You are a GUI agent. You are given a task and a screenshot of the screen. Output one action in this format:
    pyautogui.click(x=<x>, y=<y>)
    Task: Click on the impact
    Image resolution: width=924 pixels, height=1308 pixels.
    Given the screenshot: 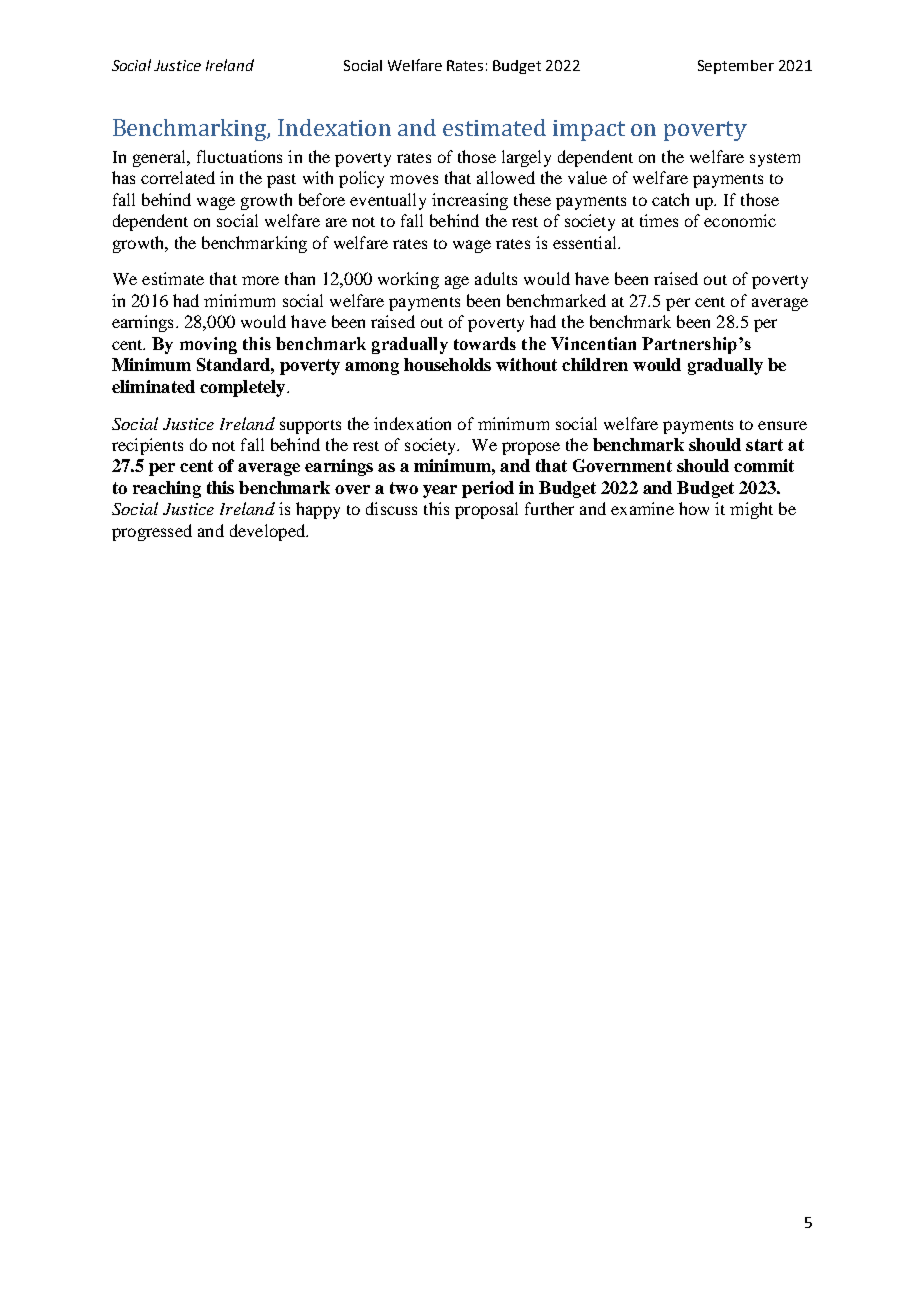 What is the action you would take?
    pyautogui.click(x=589, y=130)
